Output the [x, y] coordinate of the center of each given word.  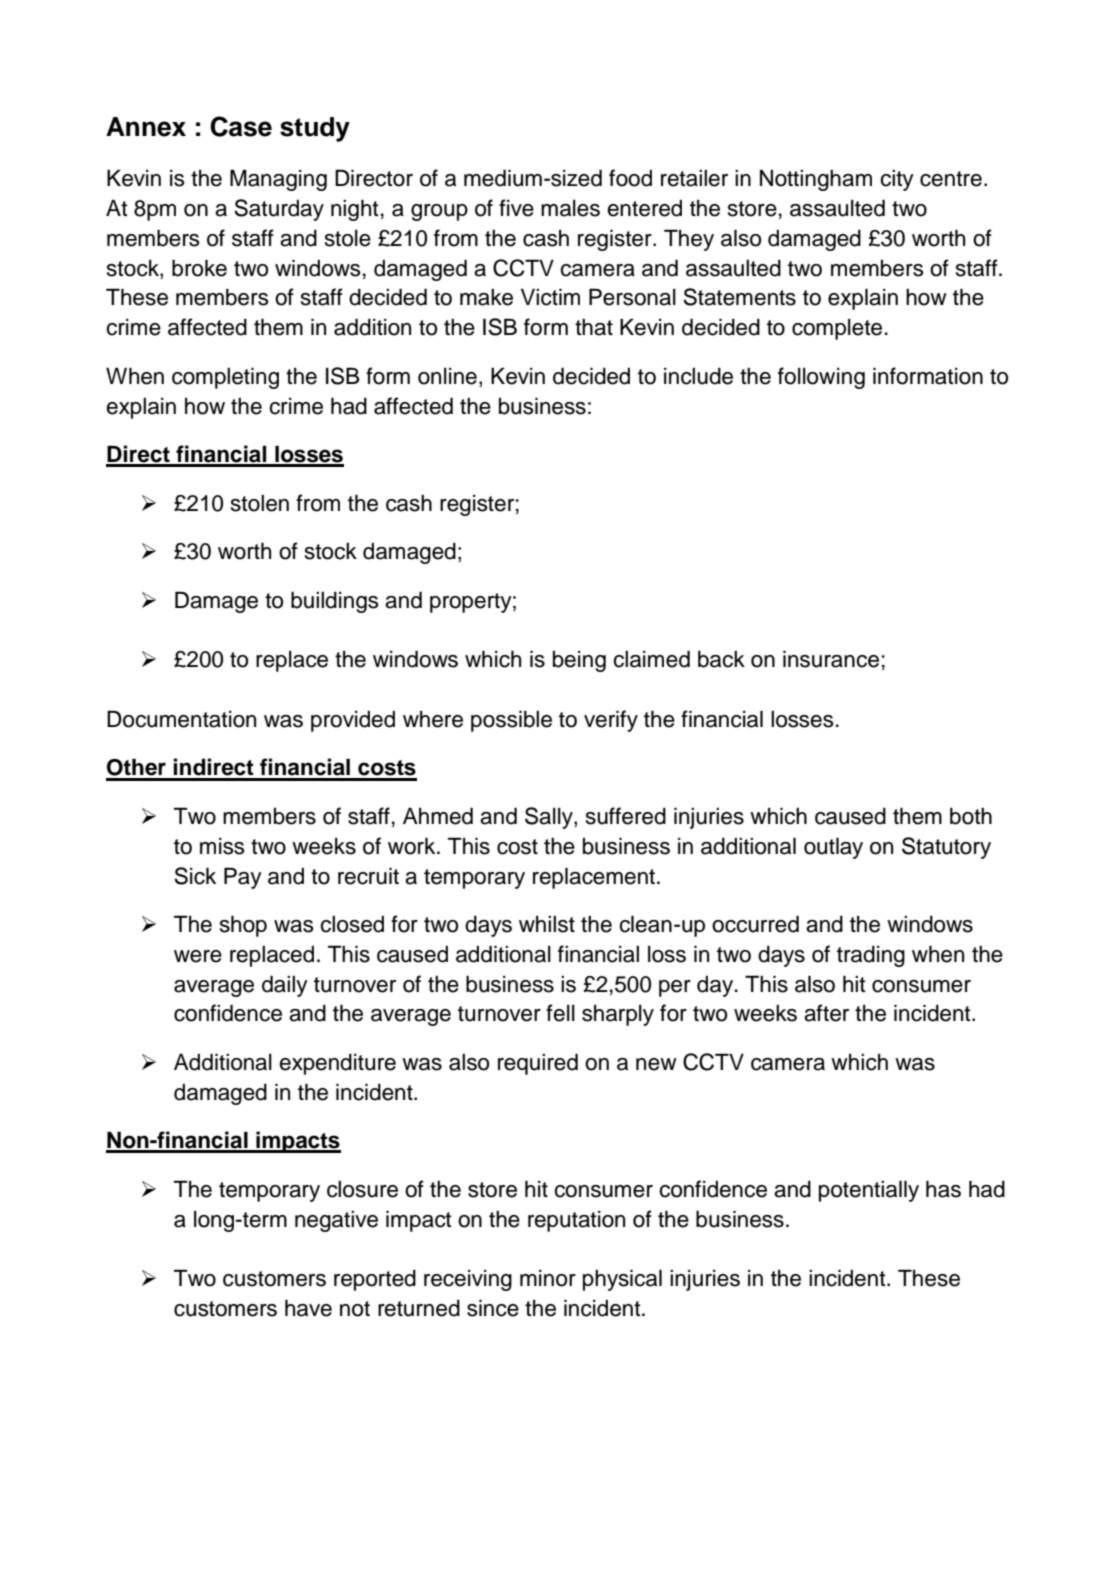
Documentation [181, 719]
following [821, 378]
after [826, 1013]
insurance [831, 659]
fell [560, 1013]
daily [285, 986]
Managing [278, 180]
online [447, 376]
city [897, 180]
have [308, 1308]
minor [548, 1278]
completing [225, 378]
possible [511, 721]
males [570, 208]
